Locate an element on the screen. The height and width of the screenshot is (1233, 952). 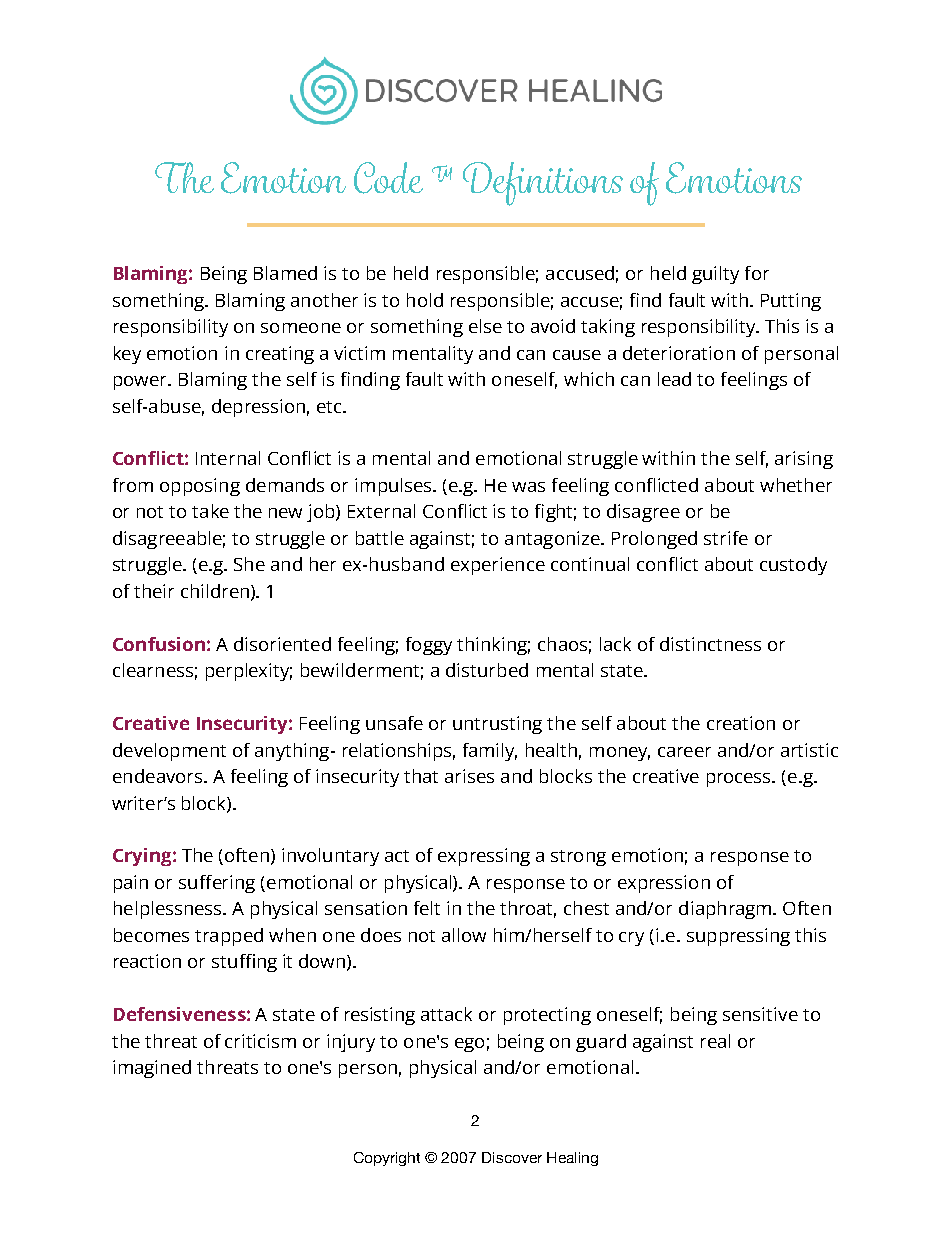
imagined is located at coordinates (152, 1069).
